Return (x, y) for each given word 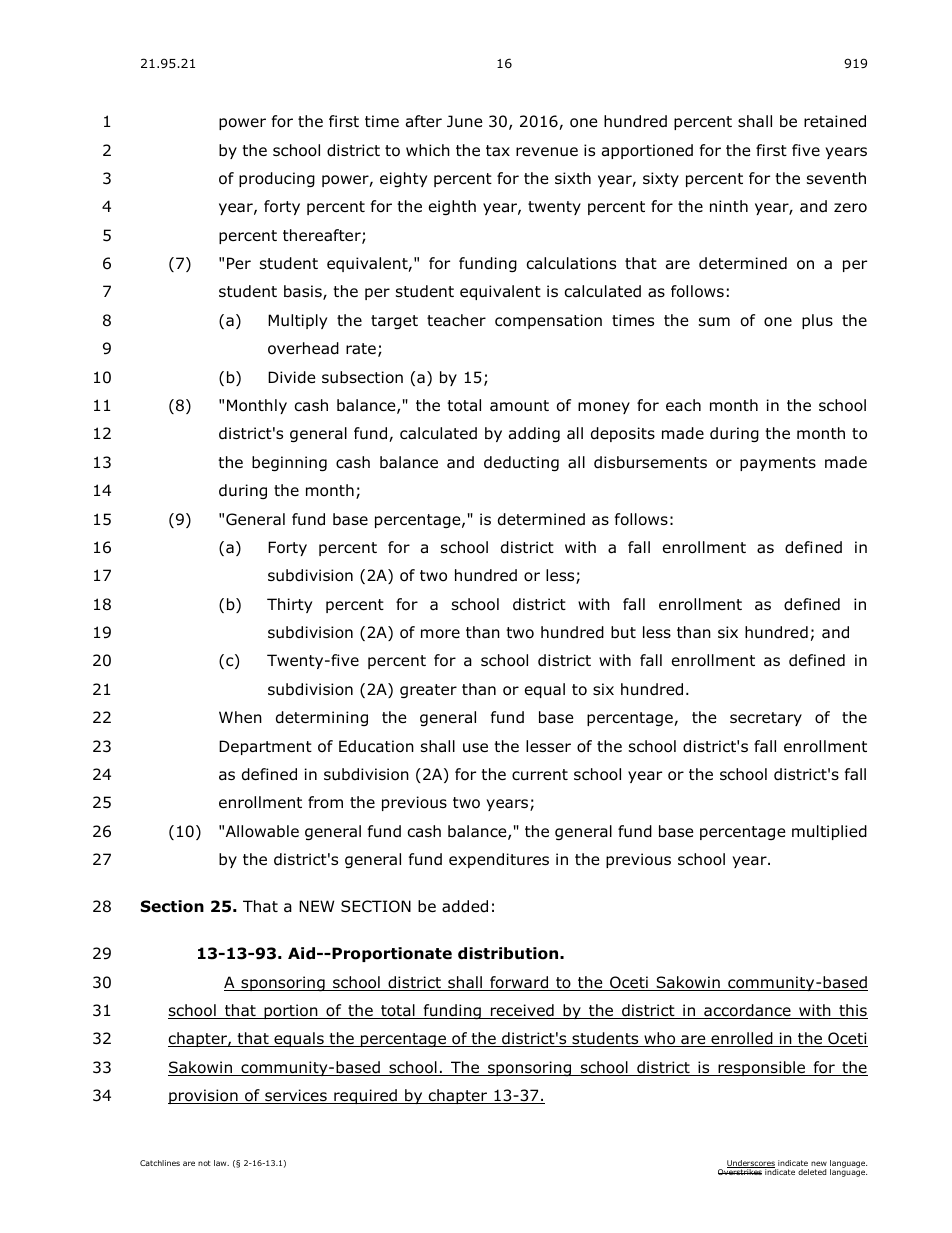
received (522, 1011)
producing (277, 179)
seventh (836, 178)
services (296, 1096)
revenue (547, 152)
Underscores (751, 1164)
